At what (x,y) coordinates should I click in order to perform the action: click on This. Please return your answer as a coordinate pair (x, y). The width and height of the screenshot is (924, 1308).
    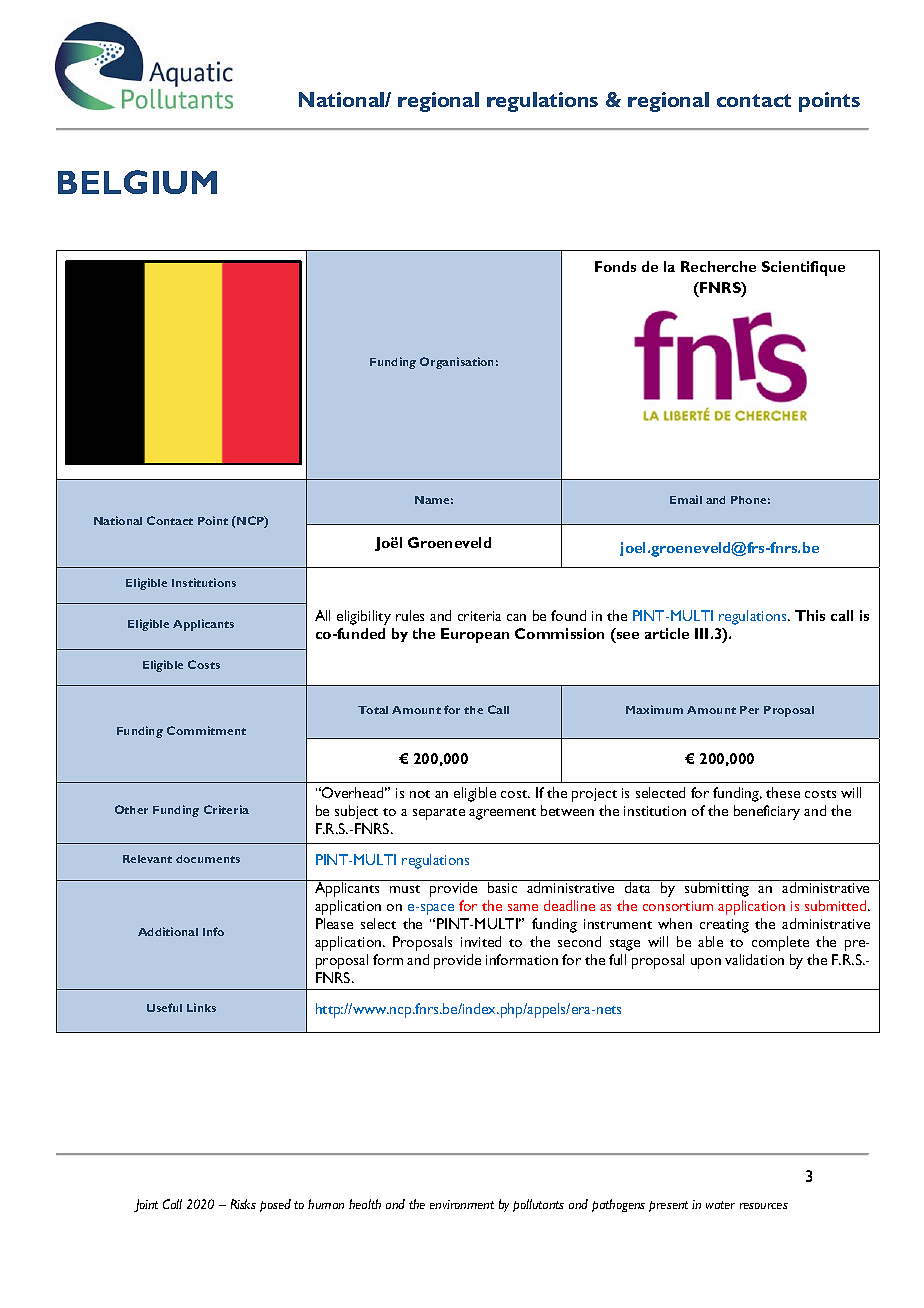
    Looking at the image, I should click on (810, 615).
